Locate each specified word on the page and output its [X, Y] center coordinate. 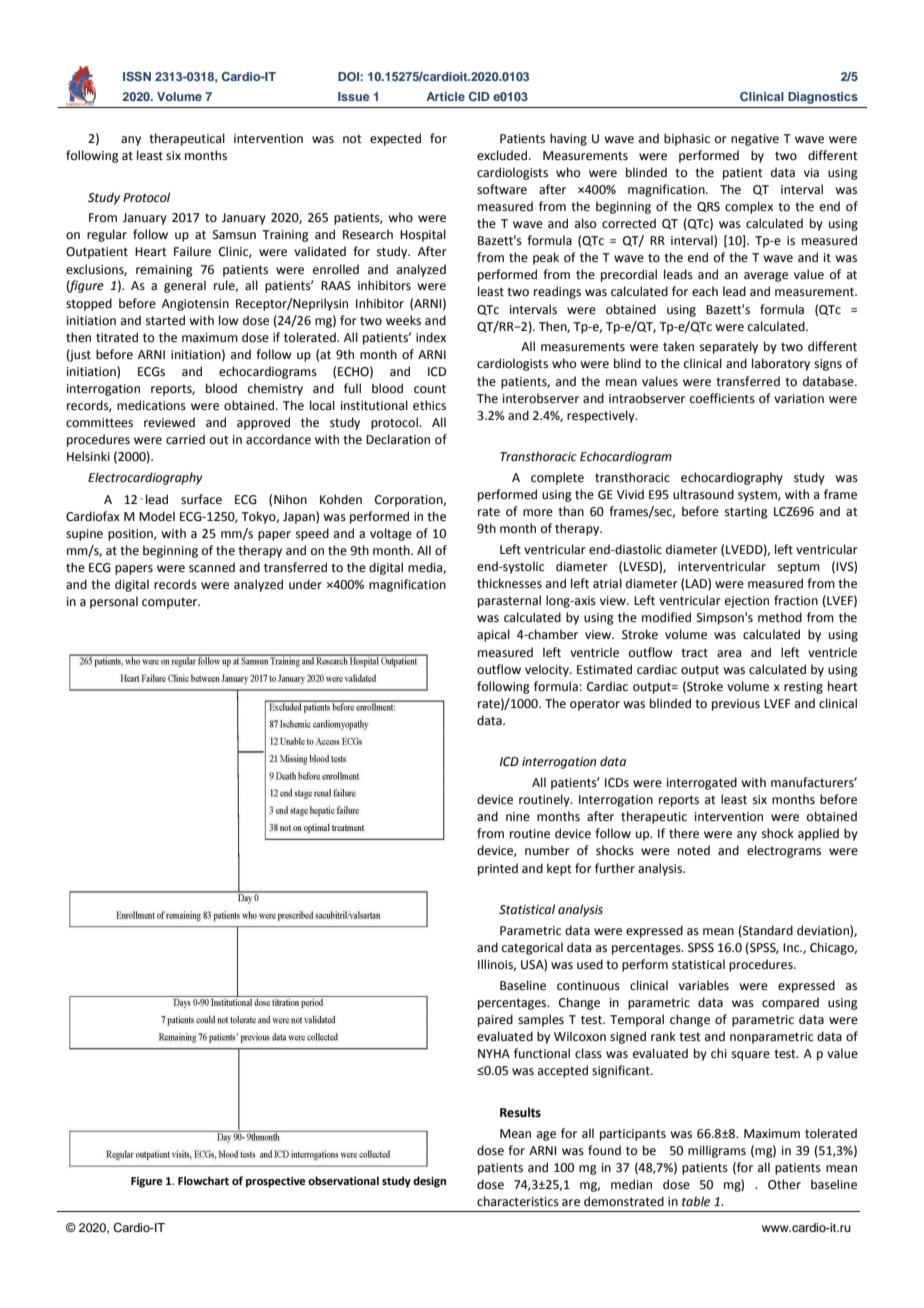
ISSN [137, 76]
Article [445, 96]
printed [498, 869]
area [729, 654]
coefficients [722, 398]
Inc [792, 947]
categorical [532, 948]
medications [151, 405]
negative [755, 140]
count [430, 389]
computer [171, 603]
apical [493, 635]
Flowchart [203, 1180]
